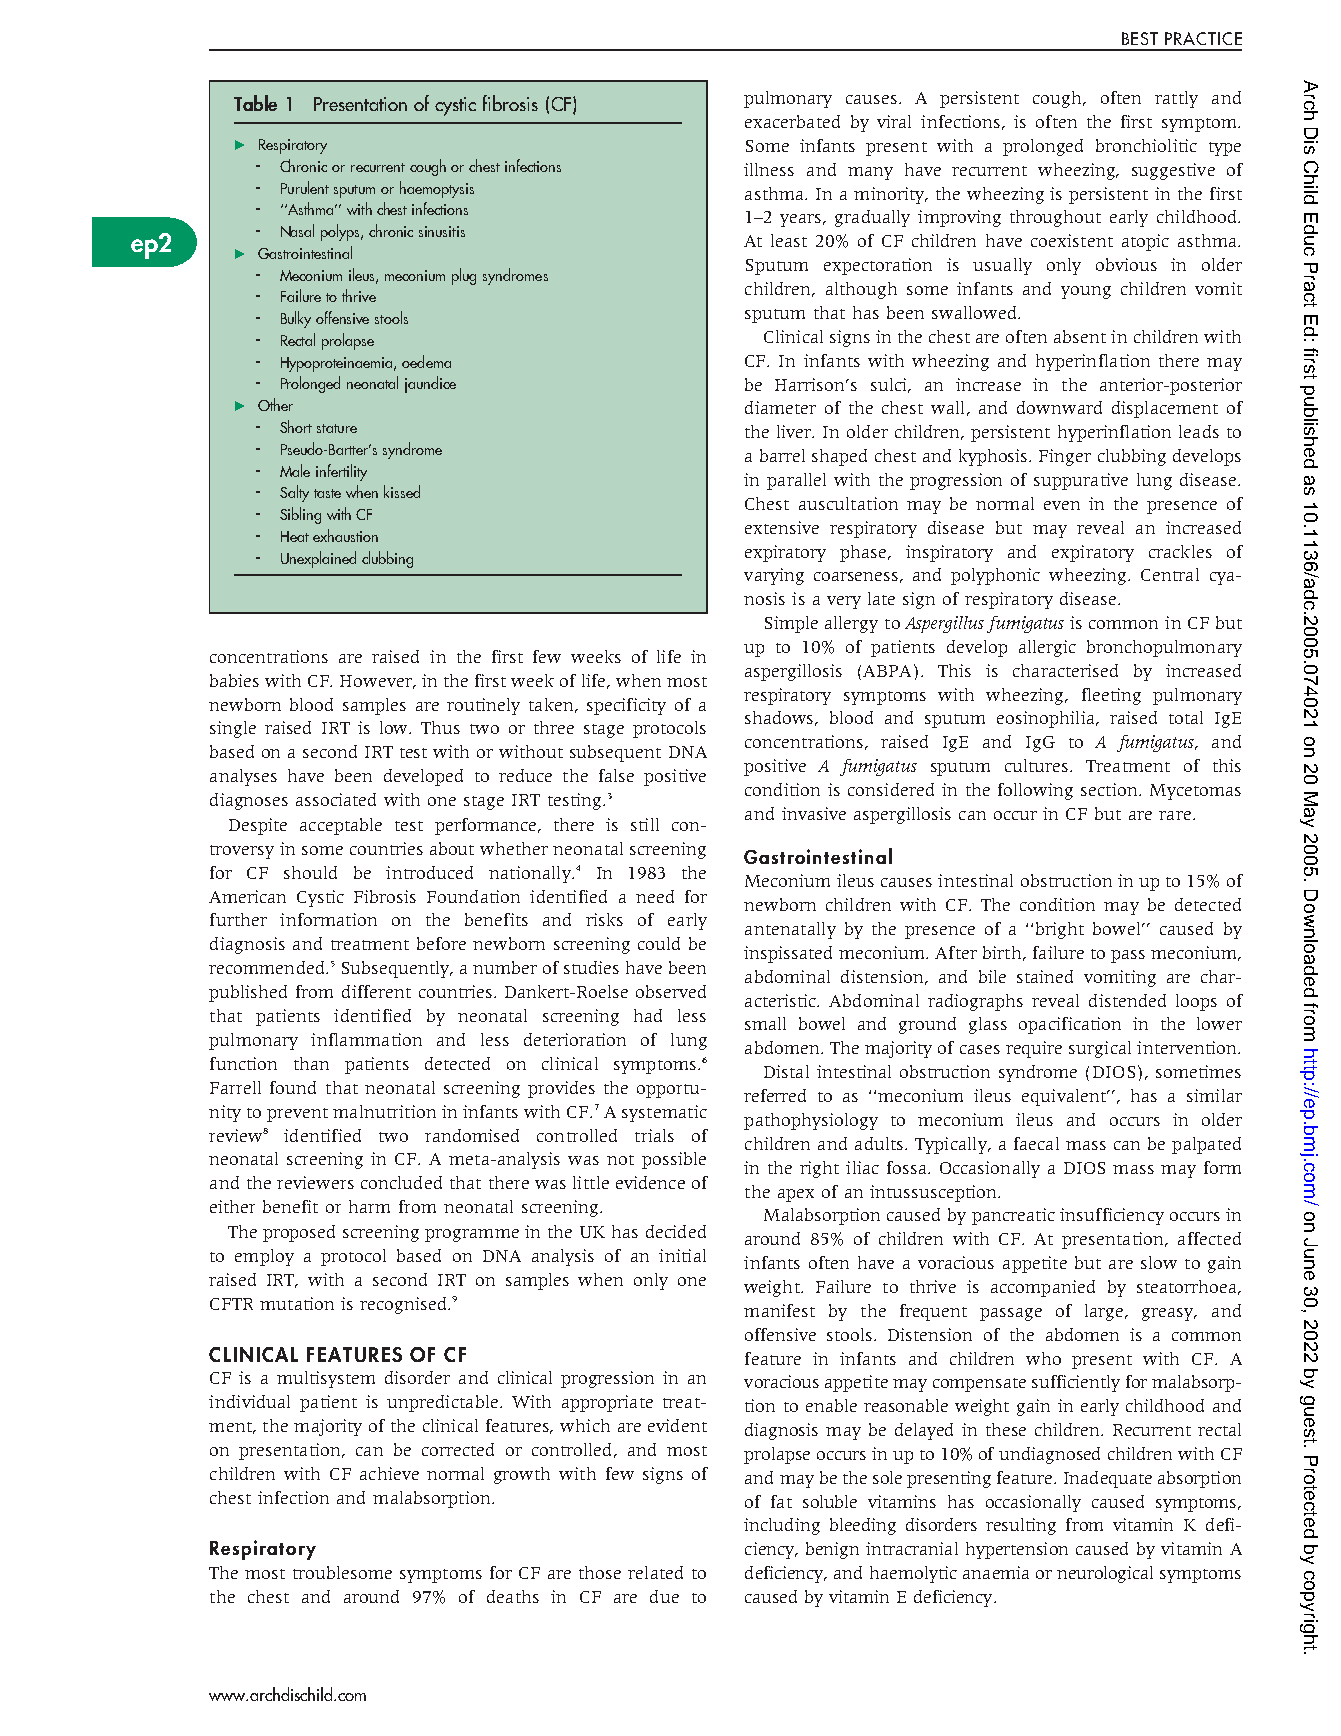 This screenshot has width=1341, height=1736. What do you see at coordinates (305, 187) in the screenshot?
I see `Purulent` at bounding box center [305, 187].
